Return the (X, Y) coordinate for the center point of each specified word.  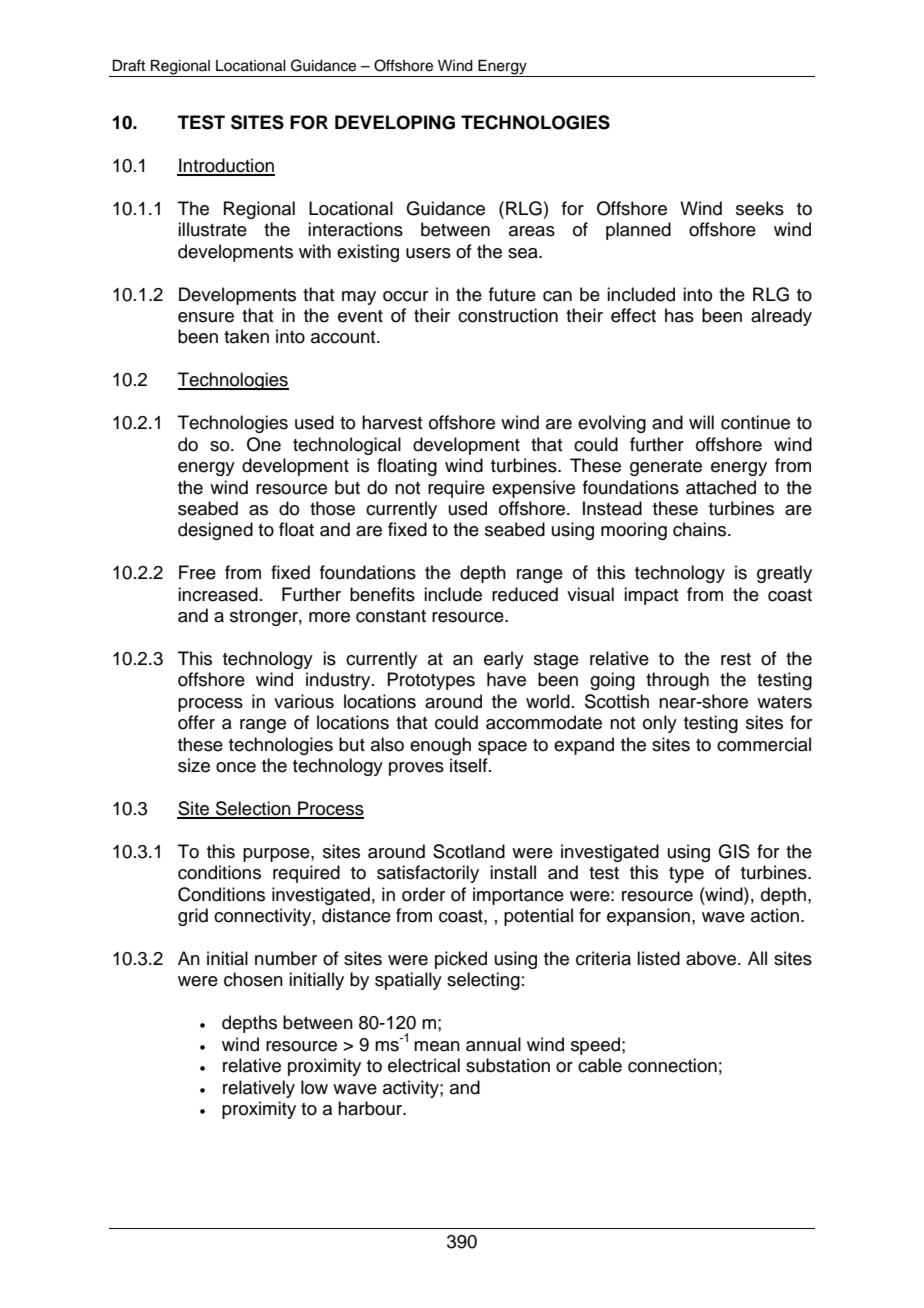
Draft (129, 65)
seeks (760, 208)
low (314, 1087)
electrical (424, 1065)
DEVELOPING (395, 122)
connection (672, 1065)
